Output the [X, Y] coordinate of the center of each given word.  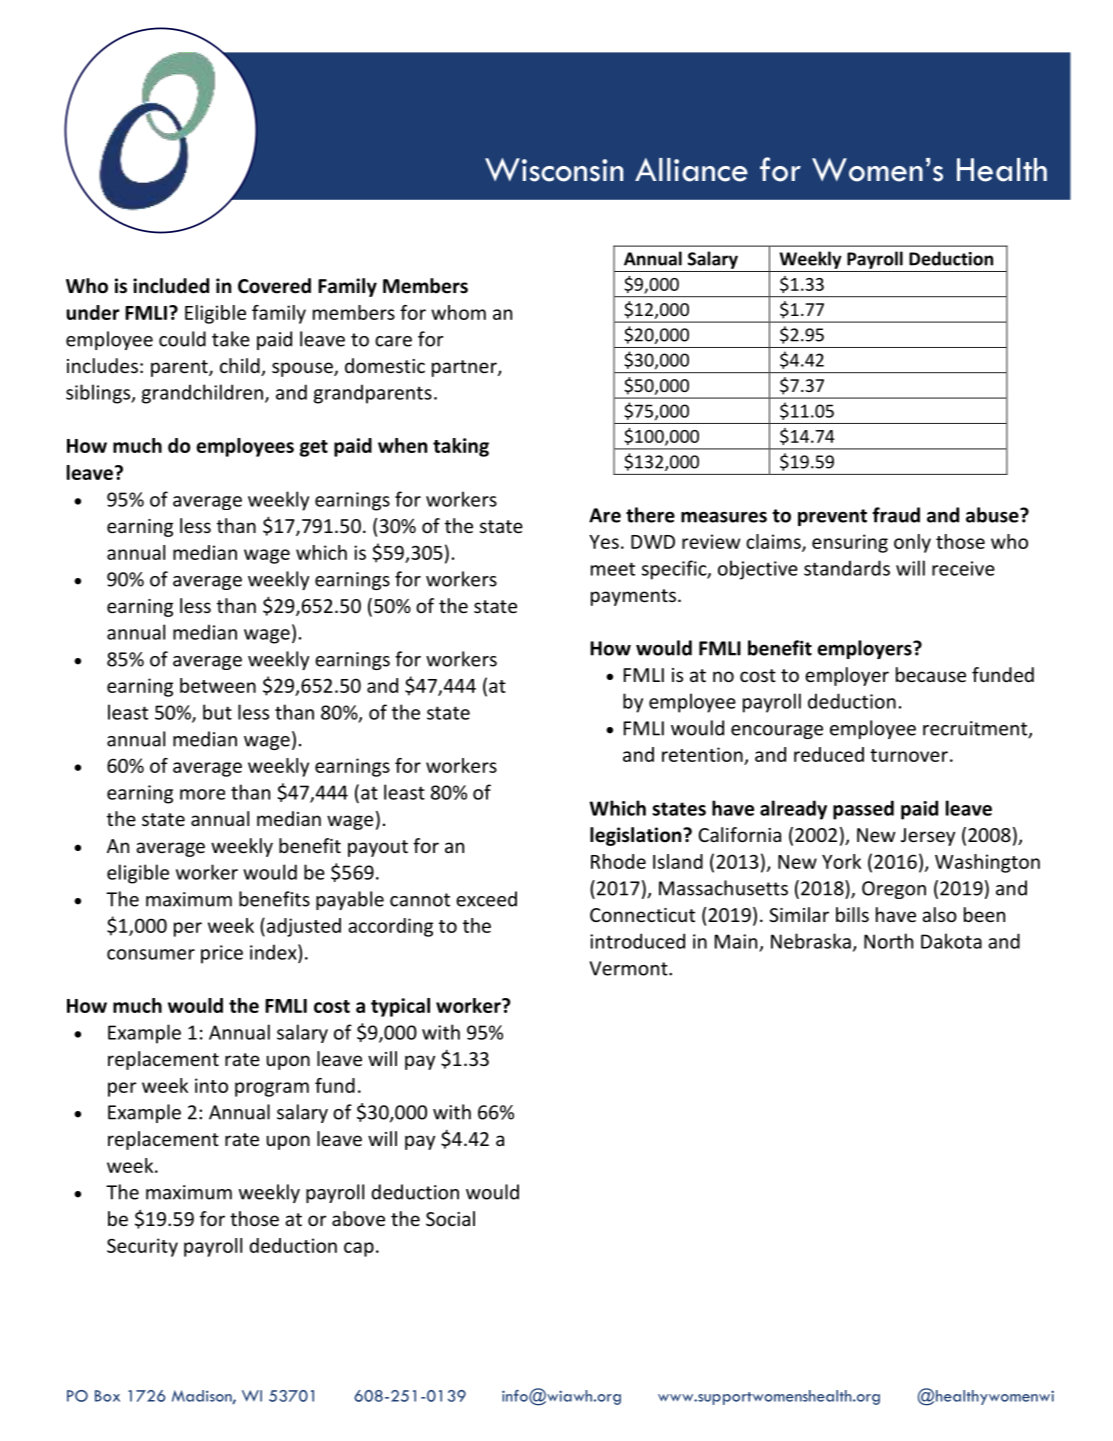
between [218, 685]
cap [359, 1249]
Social [450, 1218]
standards [847, 568]
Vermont [630, 968]
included [171, 286]
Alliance [691, 170]
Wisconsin [554, 170]
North [888, 941]
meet [613, 569]
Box [107, 1396]
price [222, 954]
